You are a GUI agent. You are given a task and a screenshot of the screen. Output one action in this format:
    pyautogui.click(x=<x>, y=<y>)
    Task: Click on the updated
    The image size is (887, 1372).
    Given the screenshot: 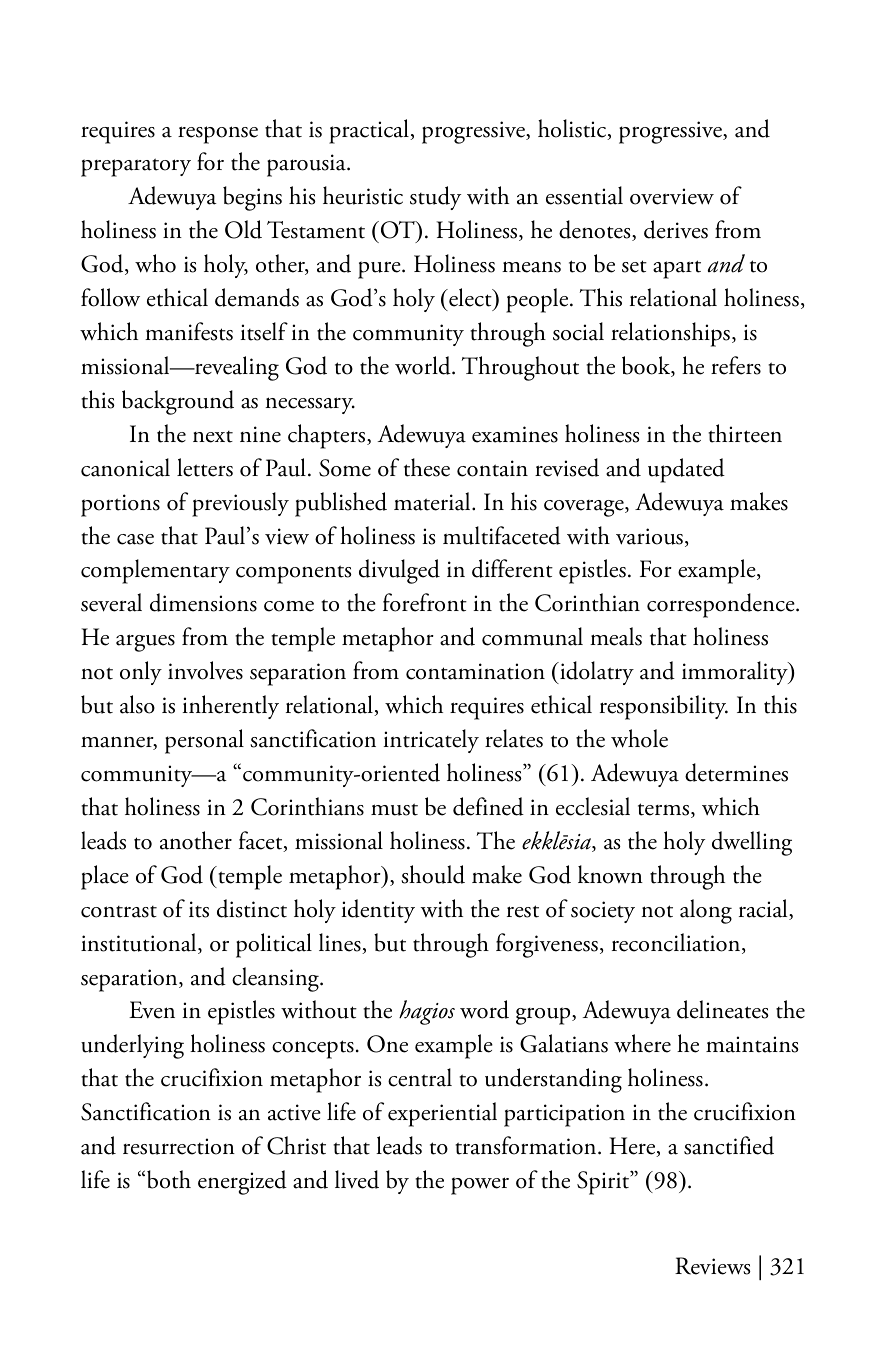 What is the action you would take?
    pyautogui.click(x=686, y=470)
